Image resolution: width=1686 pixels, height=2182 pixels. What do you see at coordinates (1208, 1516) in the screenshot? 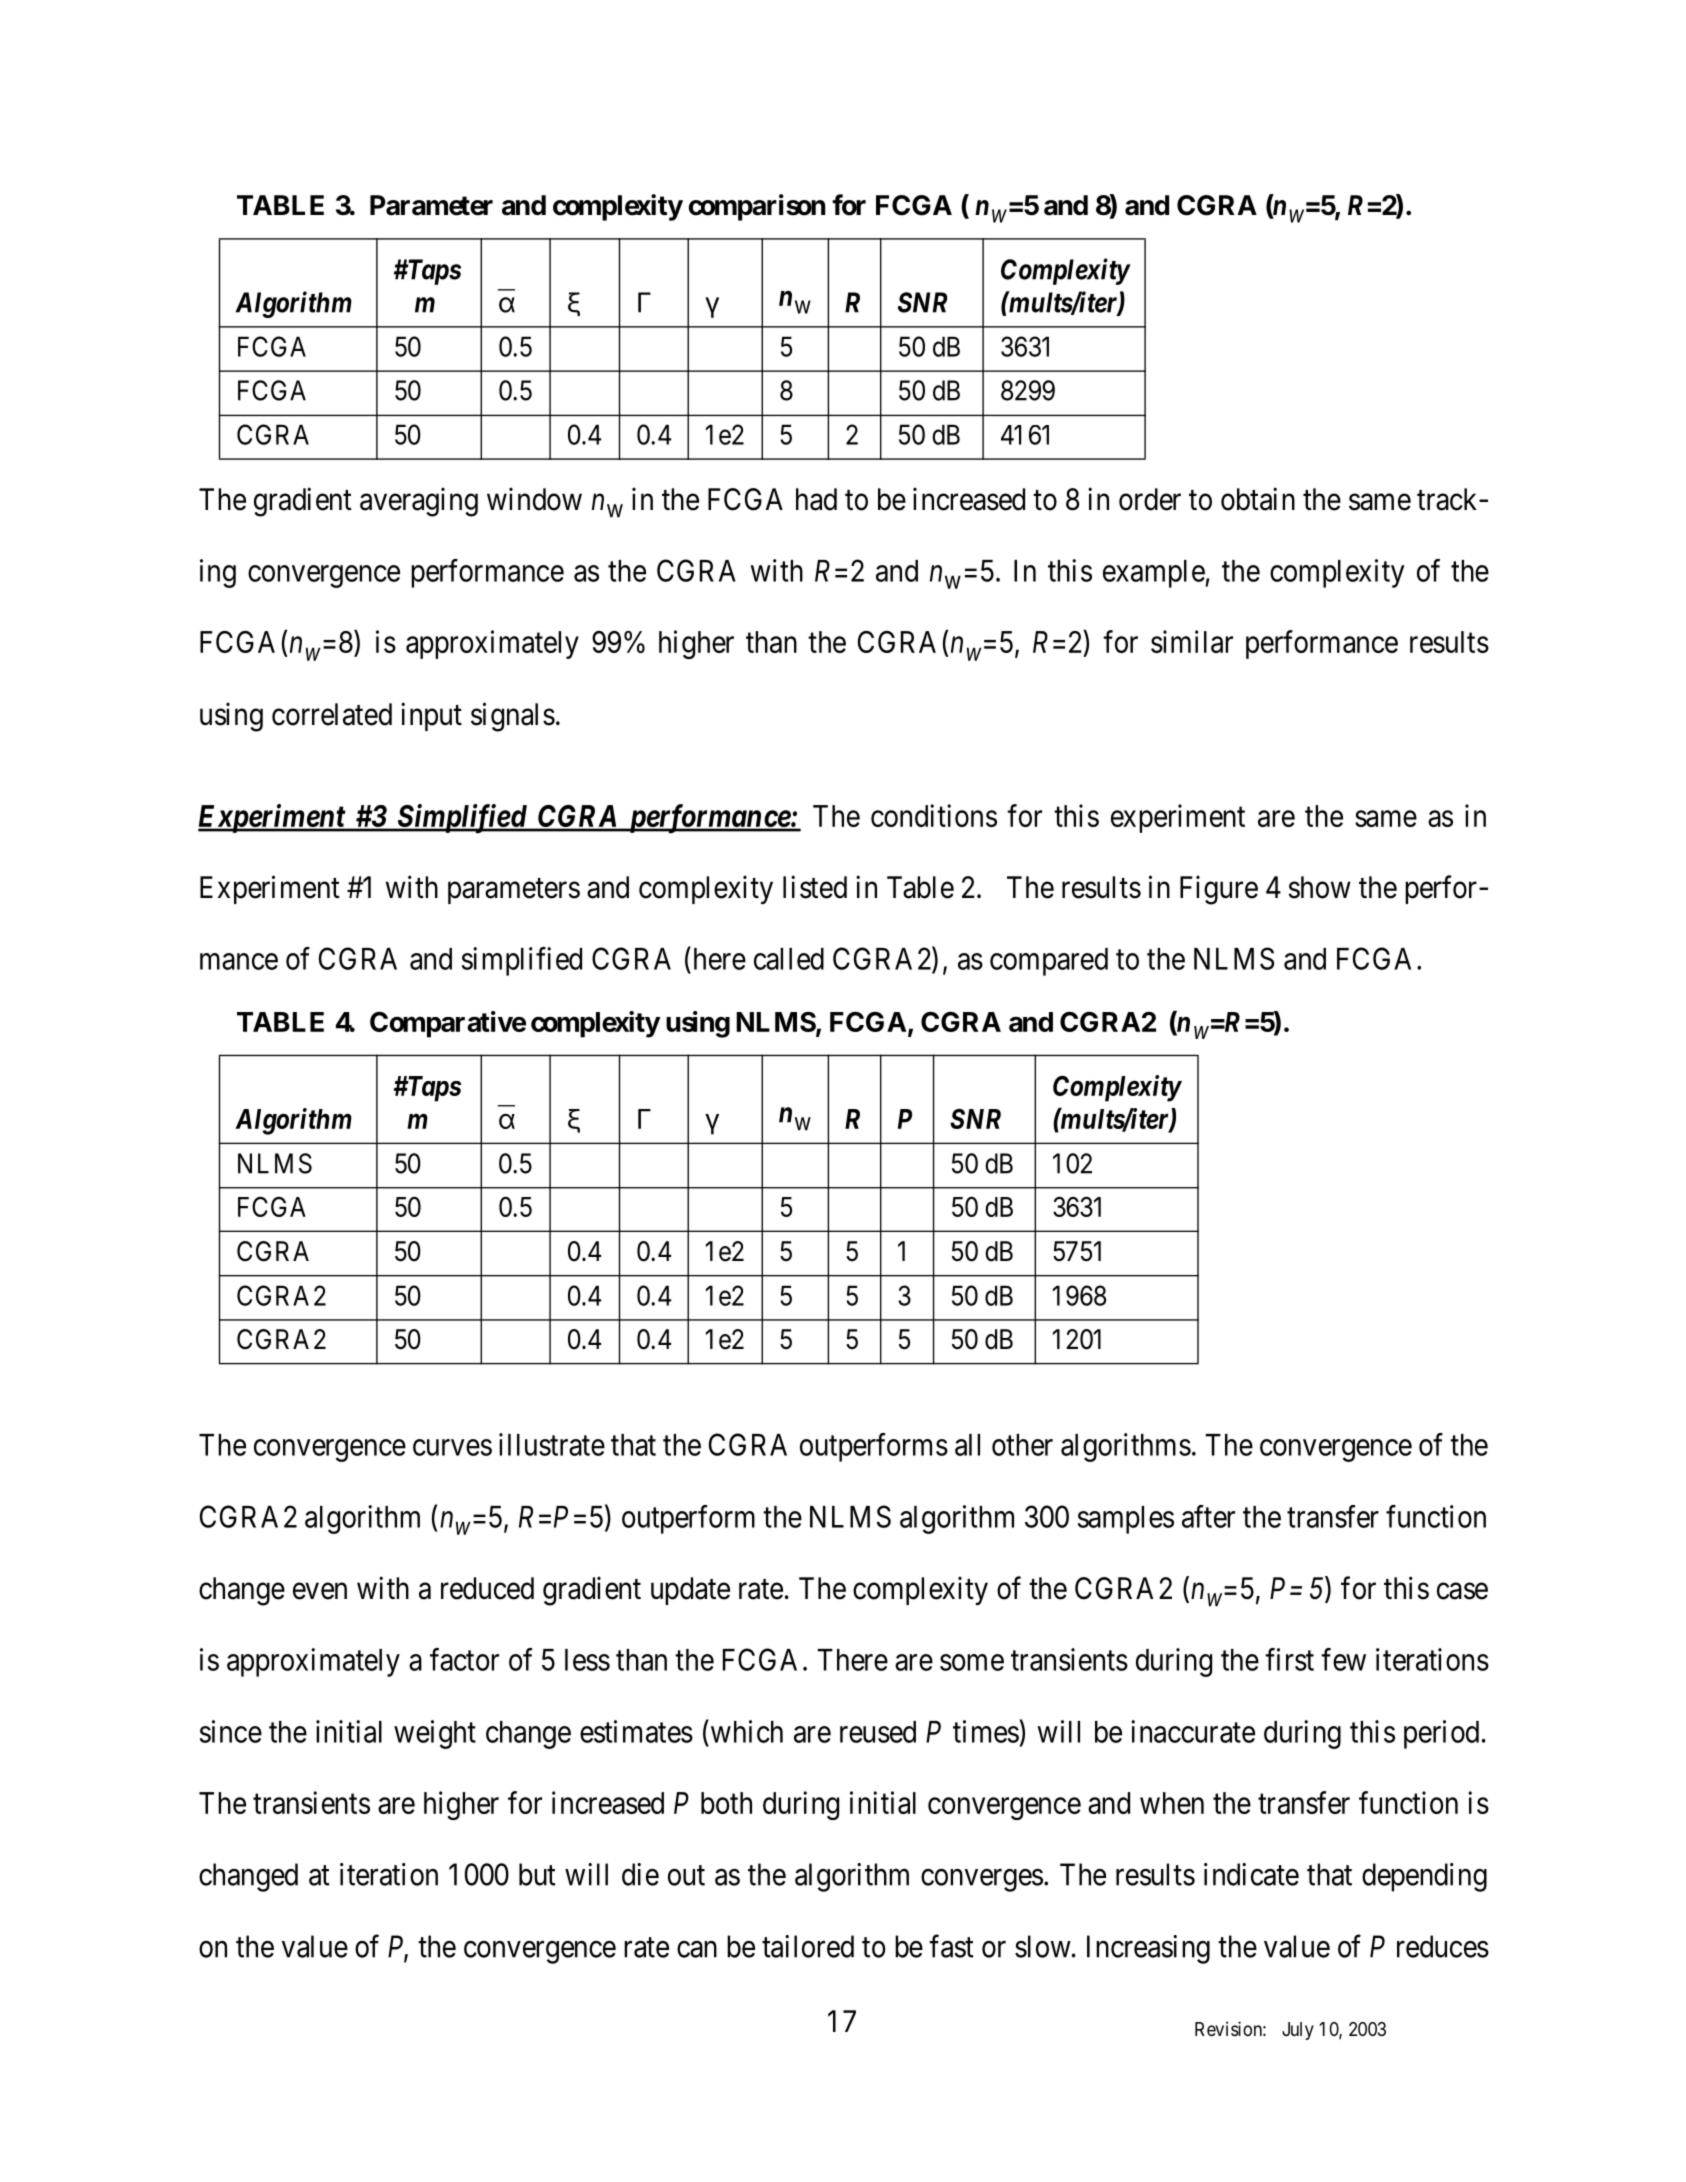
I see `after` at bounding box center [1208, 1516].
